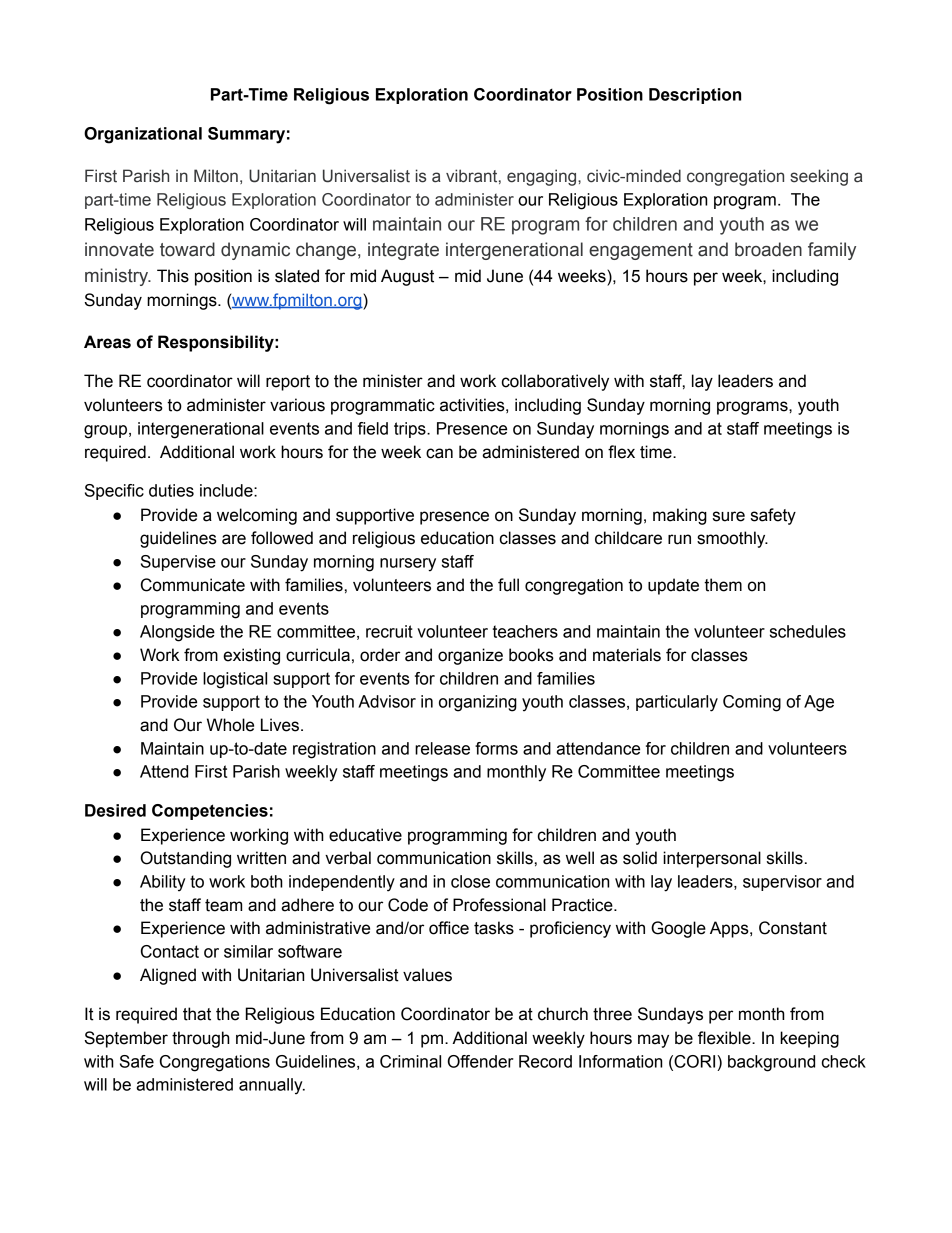 This screenshot has width=952, height=1233. I want to click on full, so click(508, 585).
